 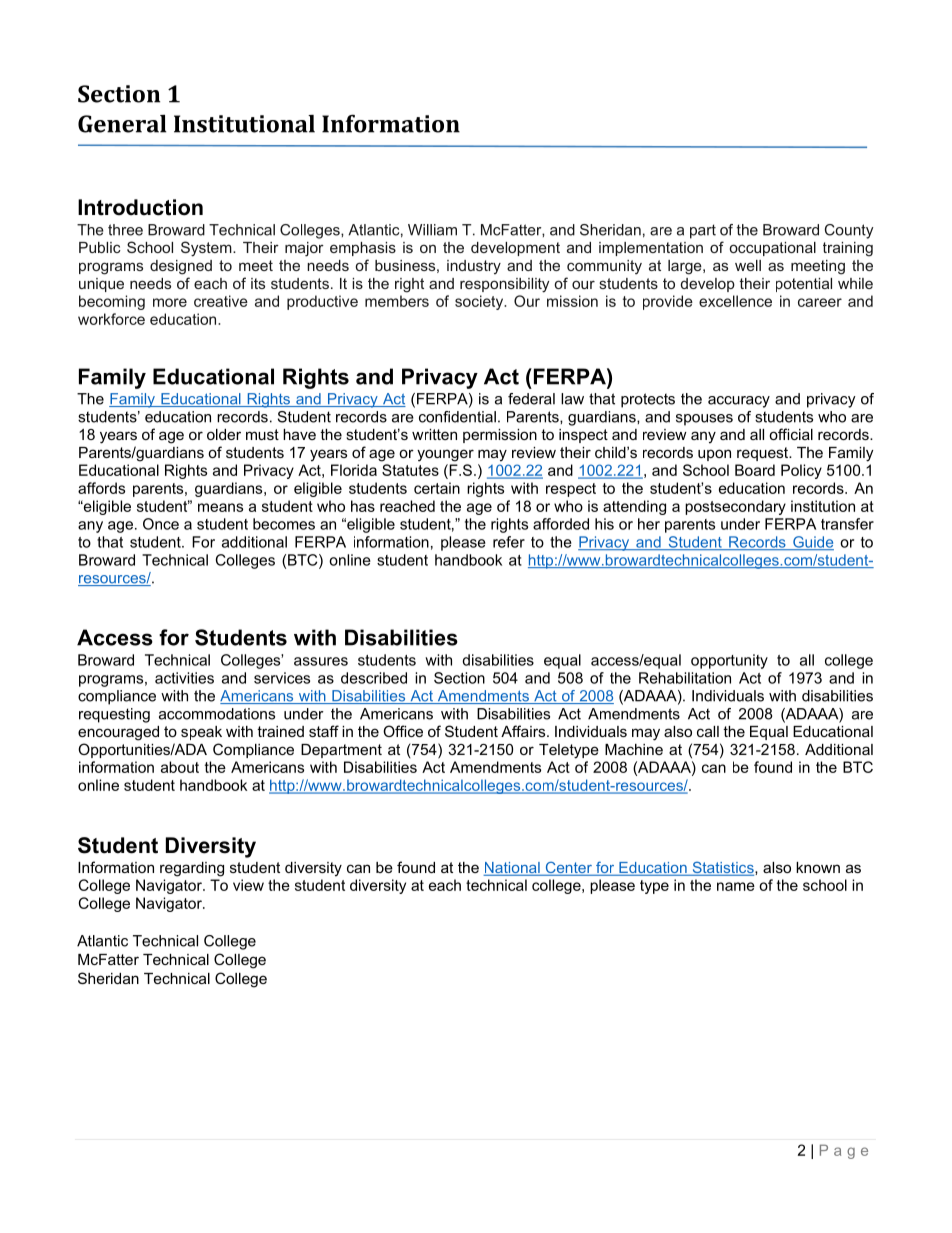 What do you see at coordinates (708, 731) in the screenshot?
I see `call` at bounding box center [708, 731].
